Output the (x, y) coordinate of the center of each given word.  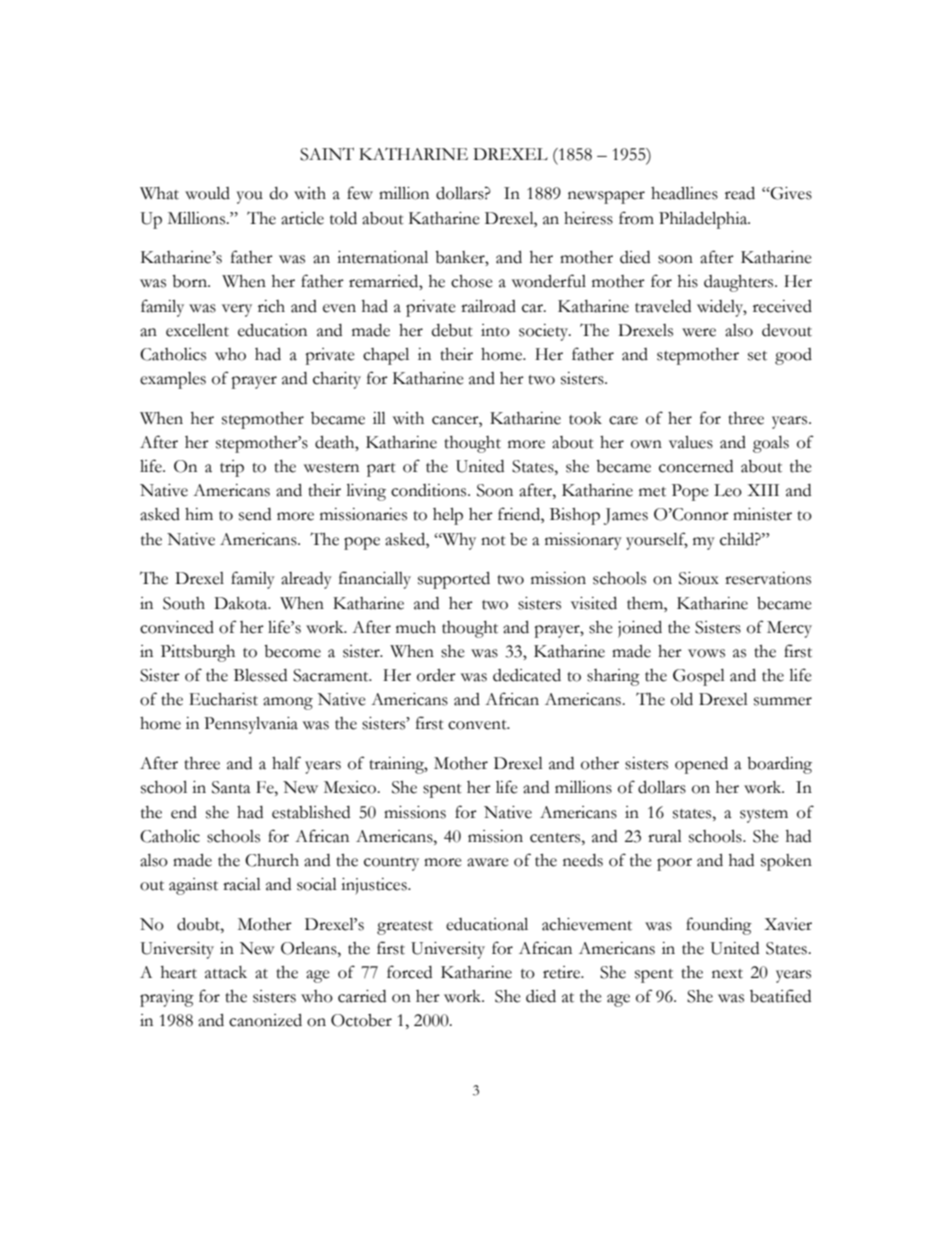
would (207, 193)
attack (226, 972)
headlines (684, 193)
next (727, 974)
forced (409, 972)
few (360, 193)
